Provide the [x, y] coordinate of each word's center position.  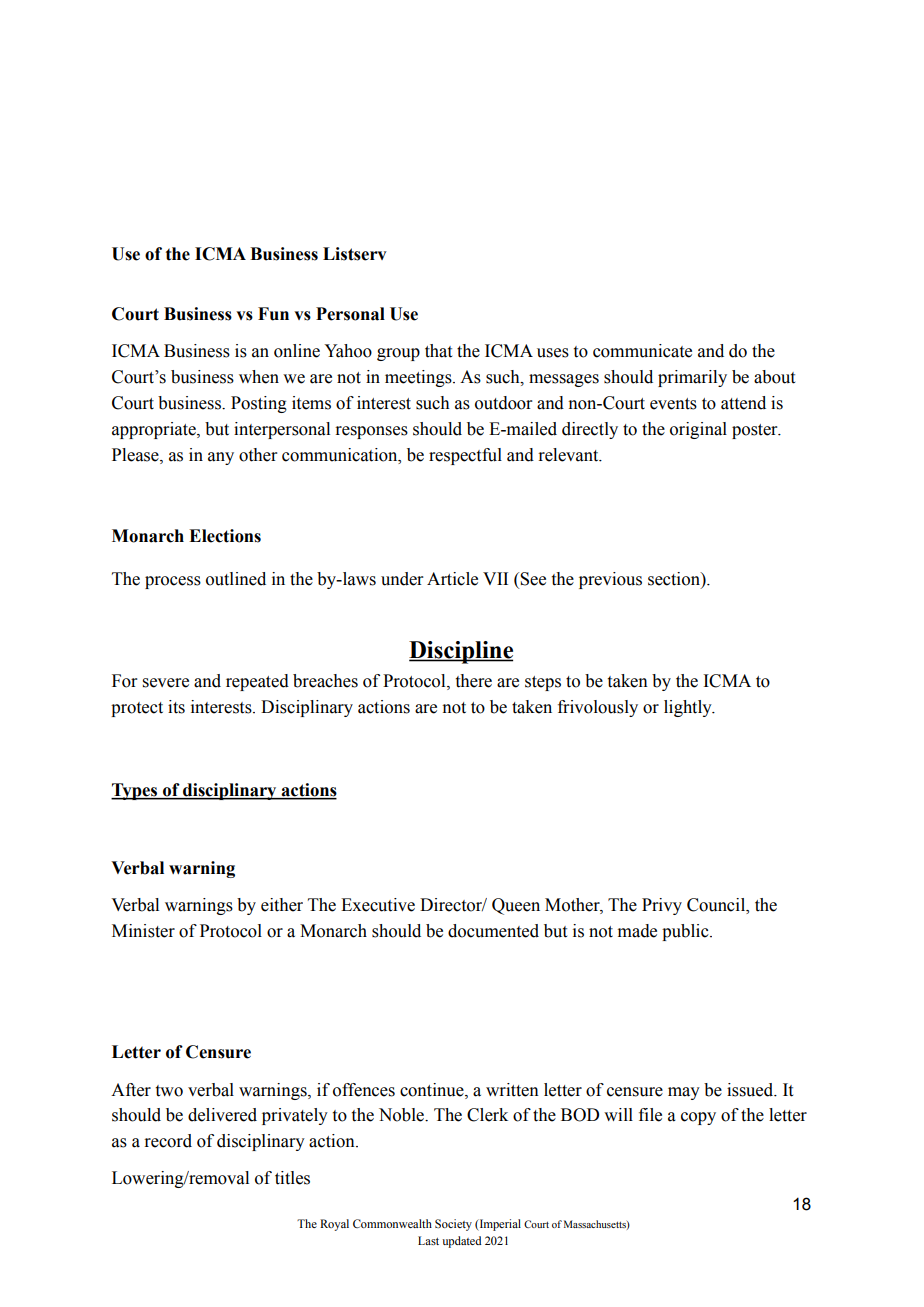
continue [433, 1090]
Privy [662, 906]
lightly [689, 708]
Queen [516, 906]
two [169, 1091]
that [438, 351]
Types [135, 791]
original [698, 430]
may [684, 1093]
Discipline [461, 652]
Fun [273, 314]
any [221, 458]
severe [166, 683]
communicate [642, 351]
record [168, 1141]
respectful [465, 456]
